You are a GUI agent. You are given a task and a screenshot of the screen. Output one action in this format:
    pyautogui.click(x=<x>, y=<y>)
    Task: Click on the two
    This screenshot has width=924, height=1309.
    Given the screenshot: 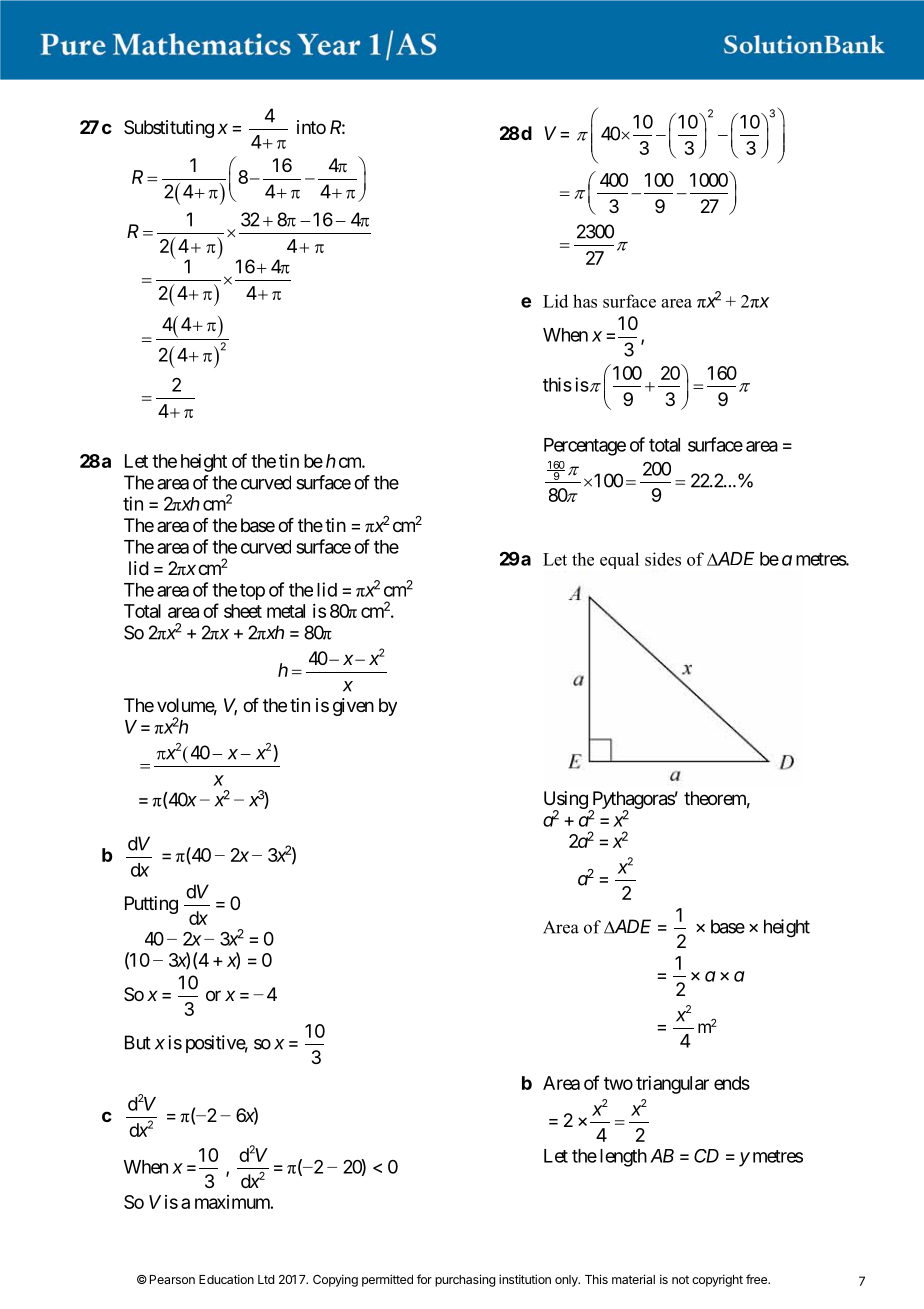 What is the action you would take?
    pyautogui.click(x=618, y=1083)
